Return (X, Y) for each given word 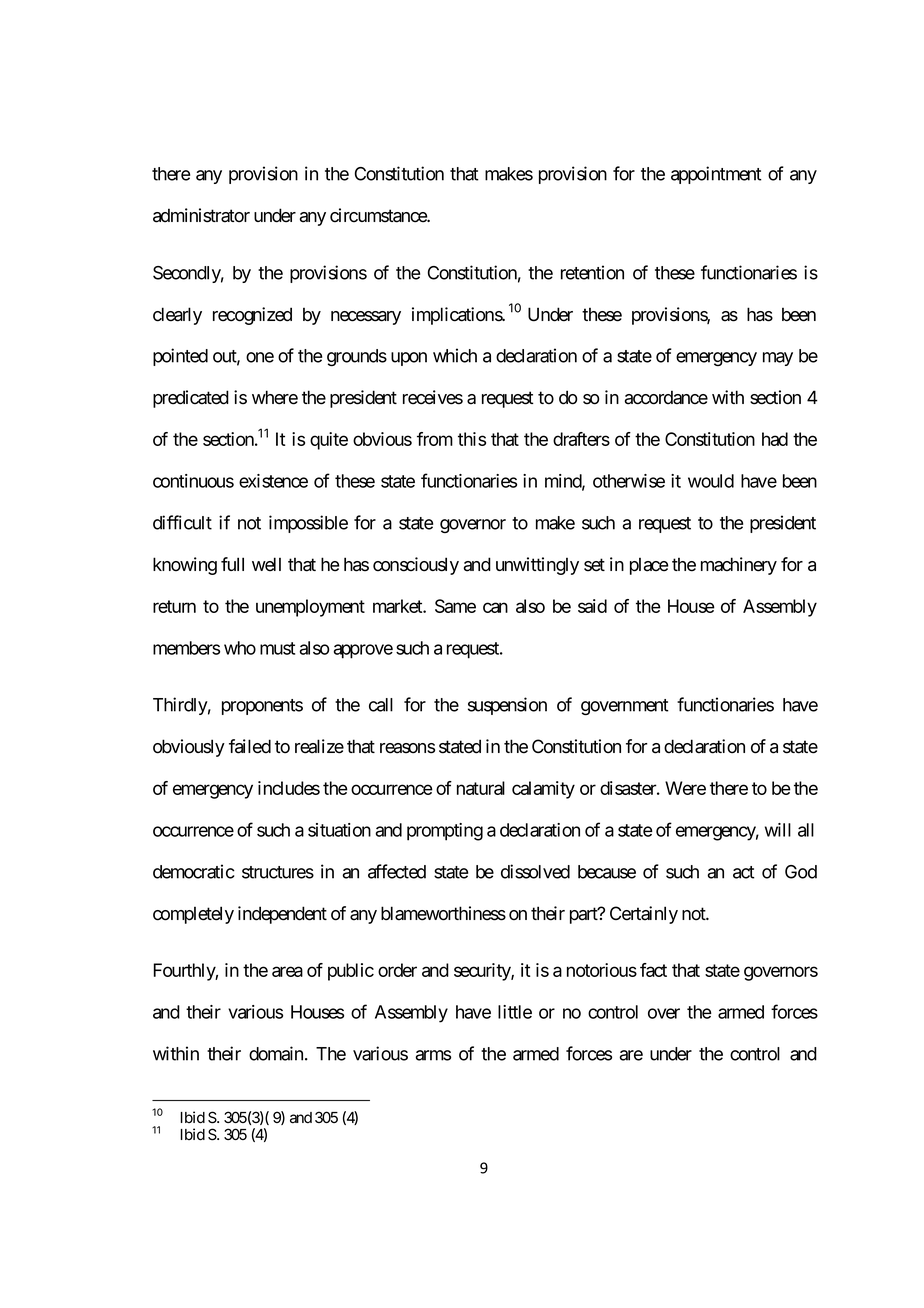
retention (592, 272)
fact (653, 970)
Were (685, 788)
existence (273, 481)
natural (481, 788)
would (711, 481)
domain (276, 1053)
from (435, 439)
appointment (716, 175)
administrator (201, 215)
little (515, 1012)
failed (250, 746)
